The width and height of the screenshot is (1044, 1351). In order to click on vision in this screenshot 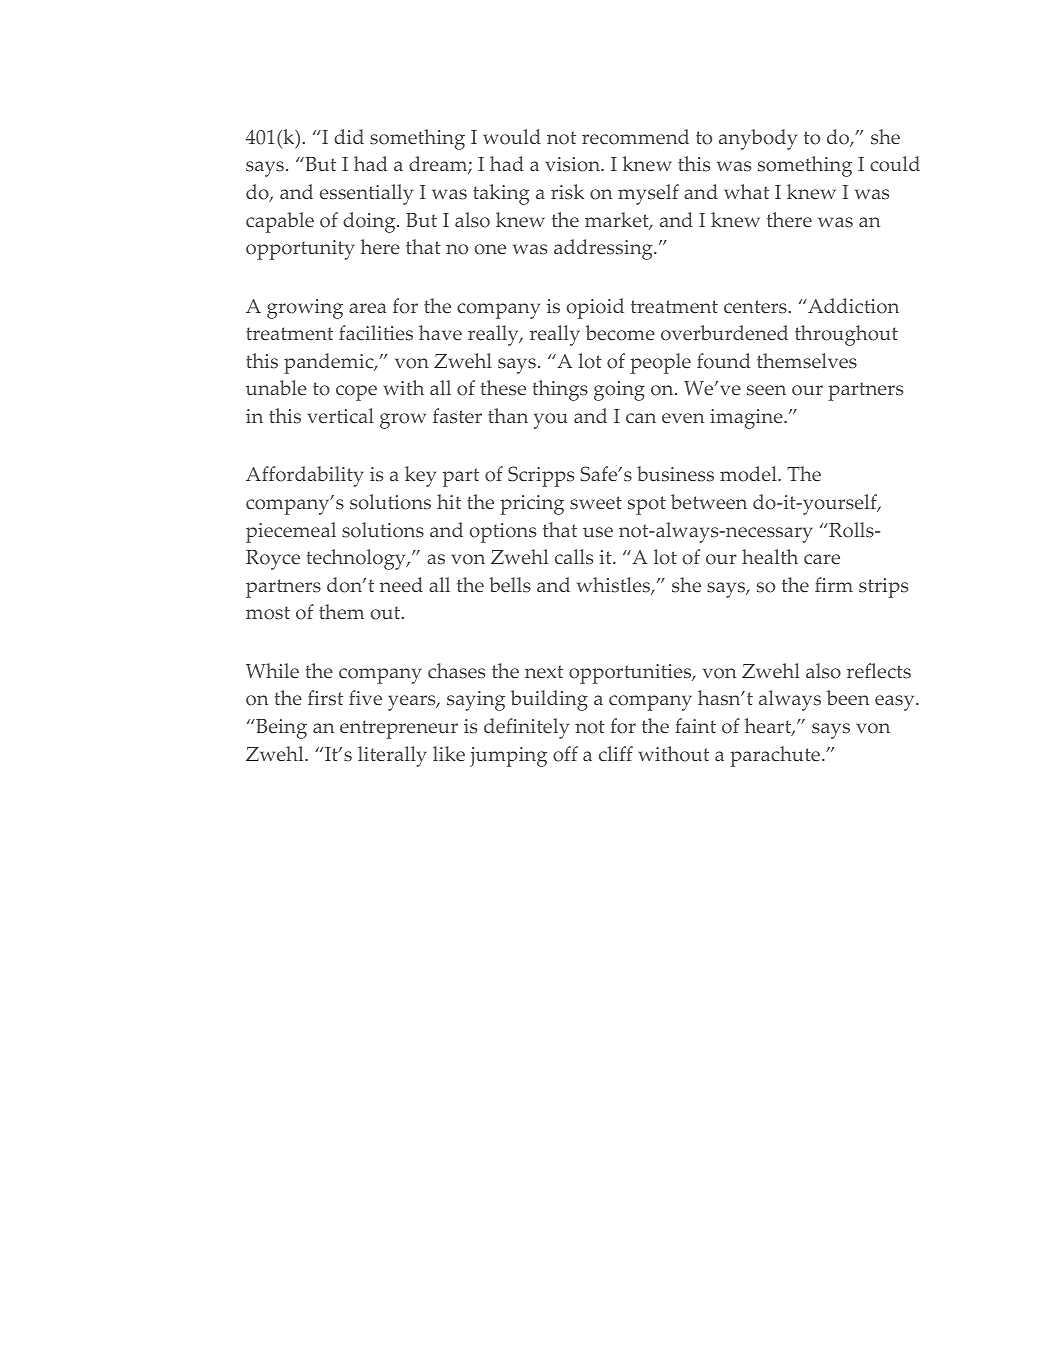, I will do `click(573, 164)`.
